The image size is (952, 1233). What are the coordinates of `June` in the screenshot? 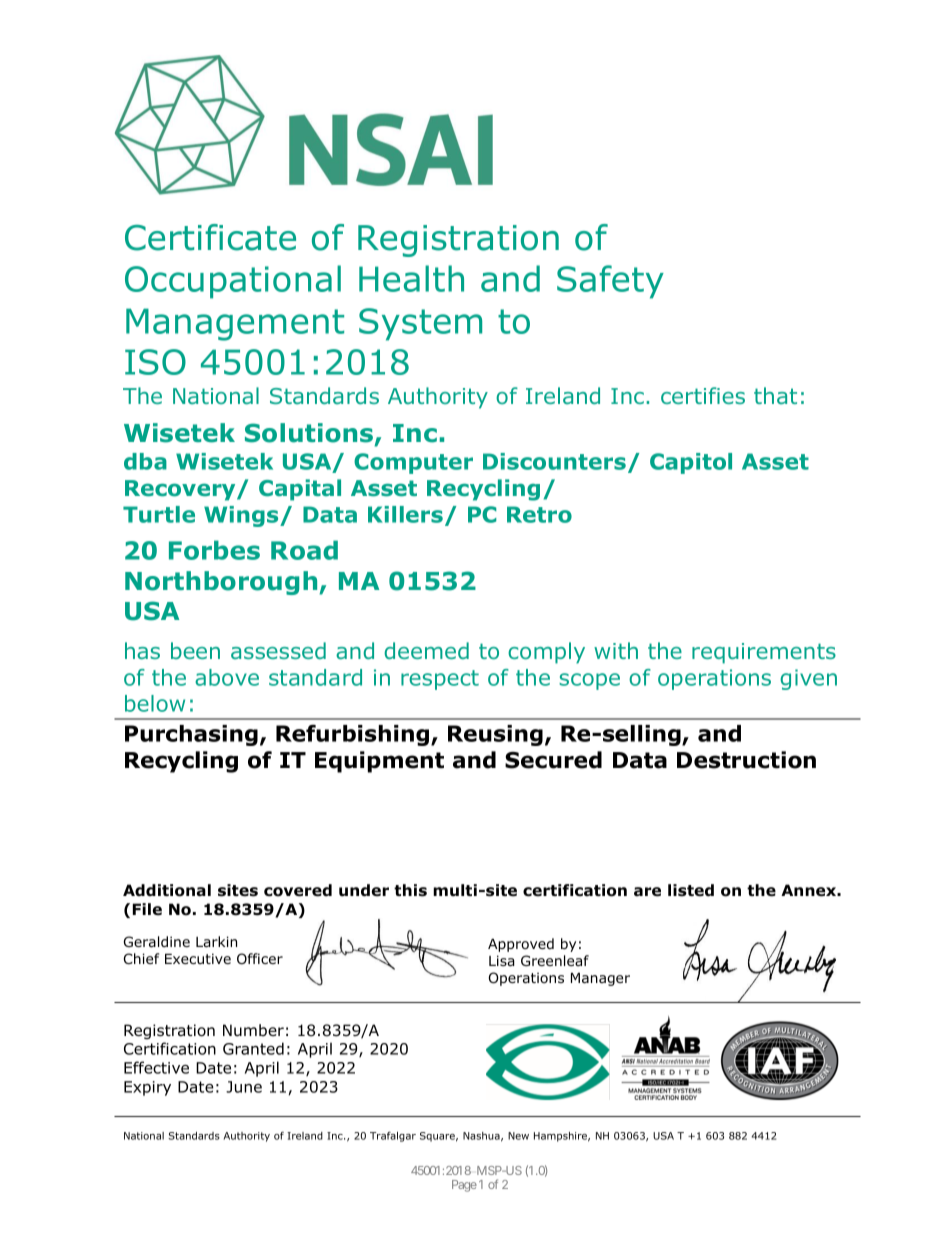 It's located at (244, 1087).
